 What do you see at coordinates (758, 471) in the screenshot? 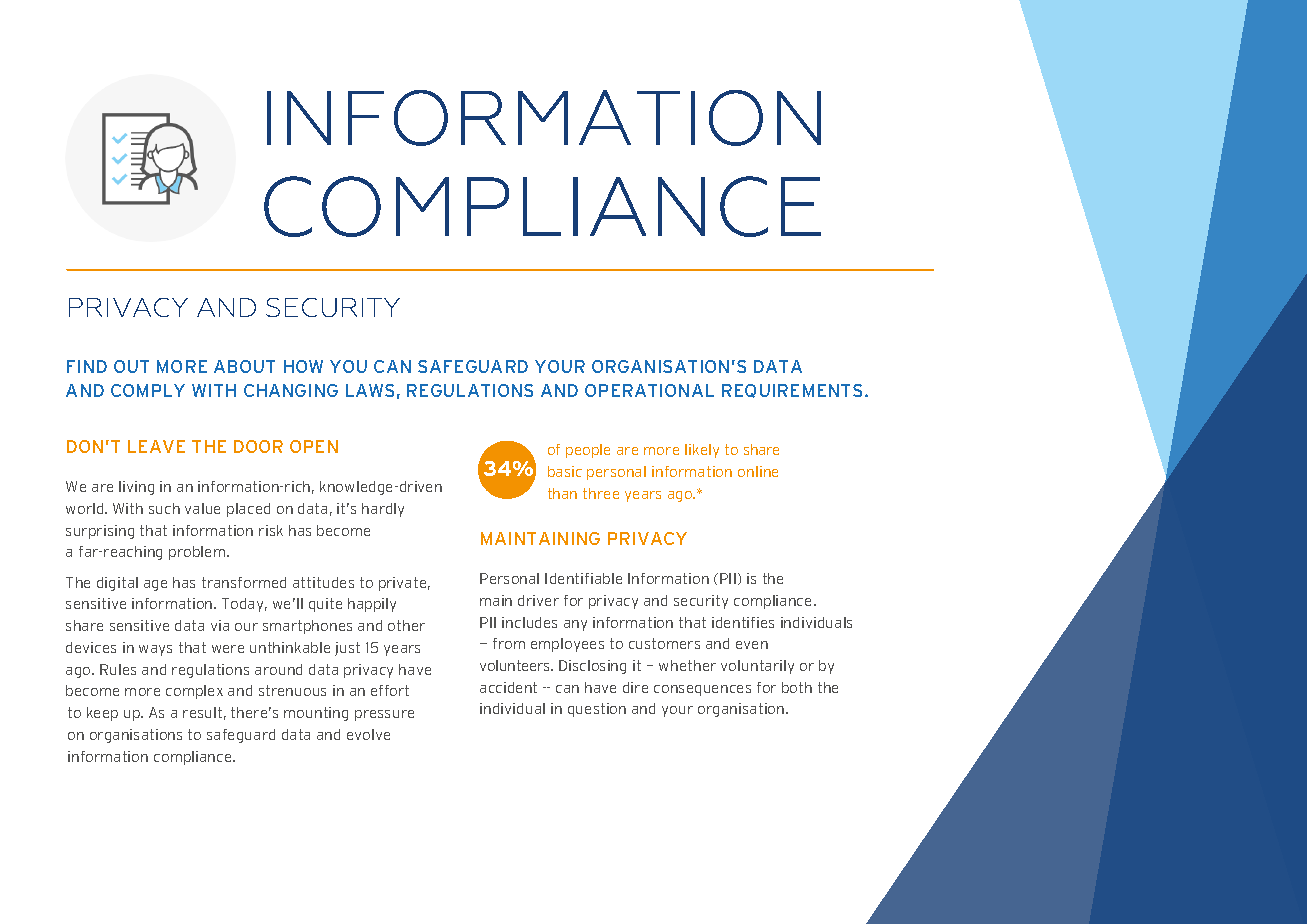
I see `online` at bounding box center [758, 471].
